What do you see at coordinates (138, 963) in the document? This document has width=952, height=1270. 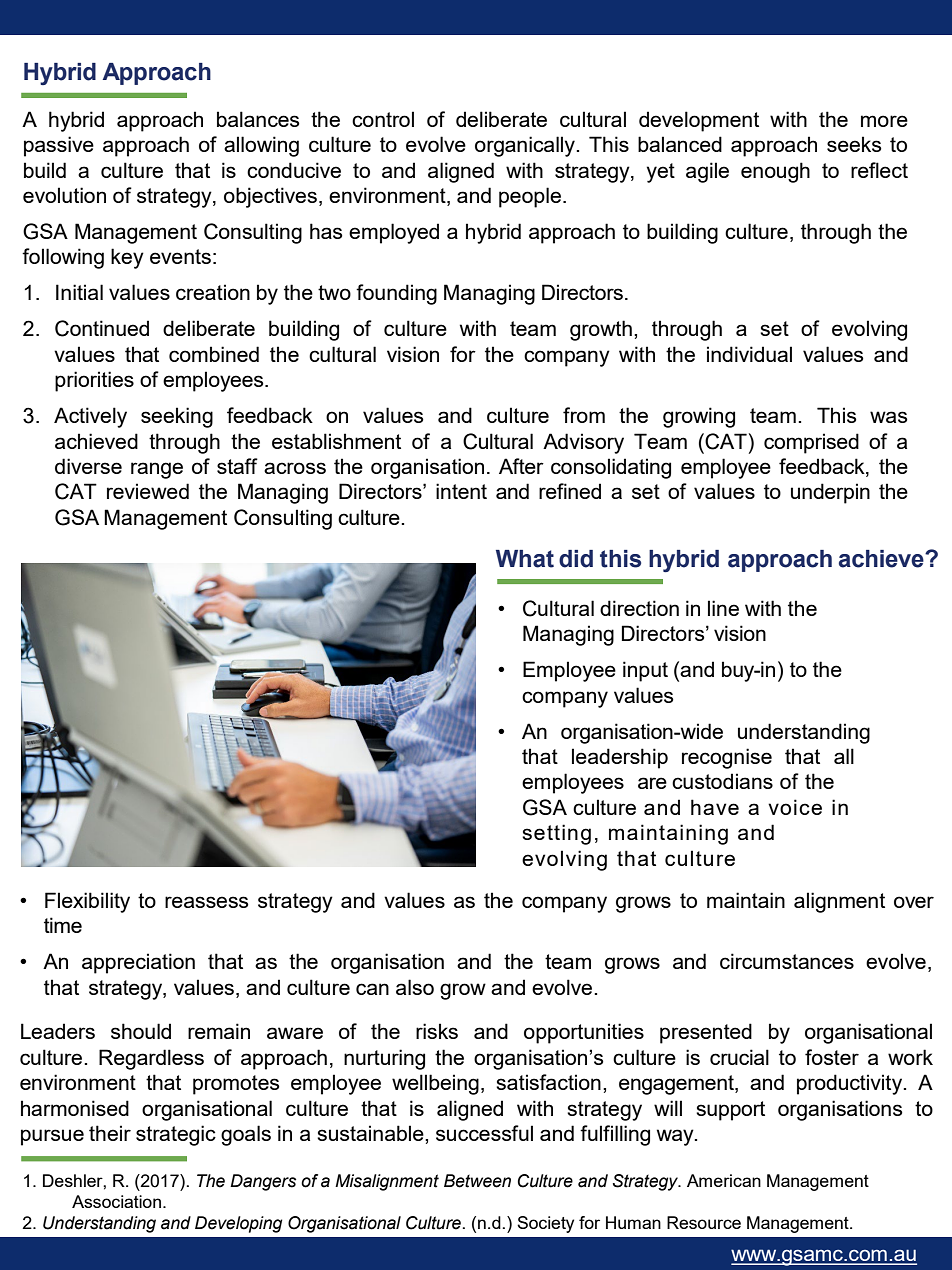 I see `appreciation` at bounding box center [138, 963].
